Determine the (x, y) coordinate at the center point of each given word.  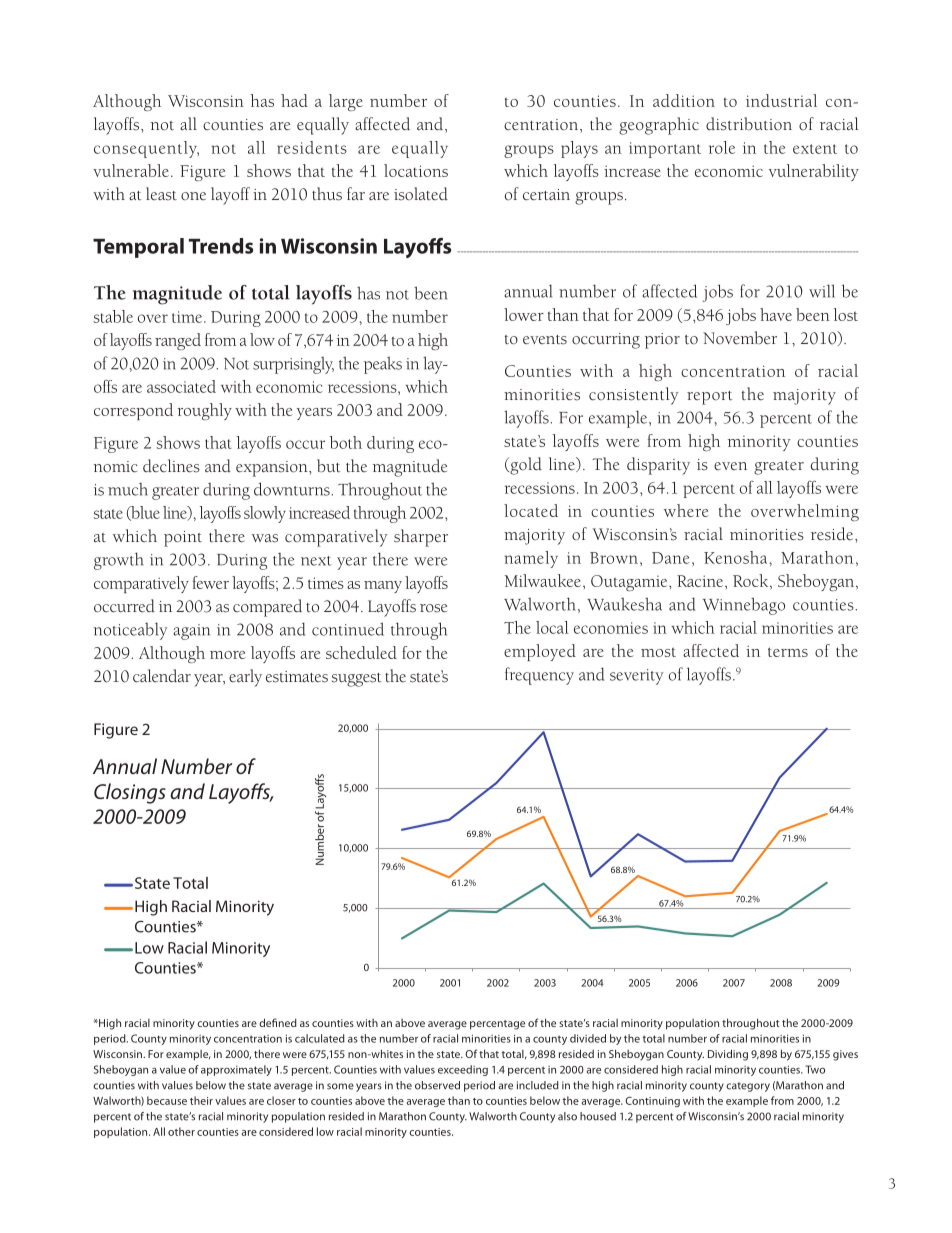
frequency (539, 676)
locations (416, 170)
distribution (749, 124)
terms (788, 652)
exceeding (463, 1070)
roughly (204, 411)
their (201, 1100)
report (710, 398)
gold (525, 466)
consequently (146, 149)
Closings (130, 793)
